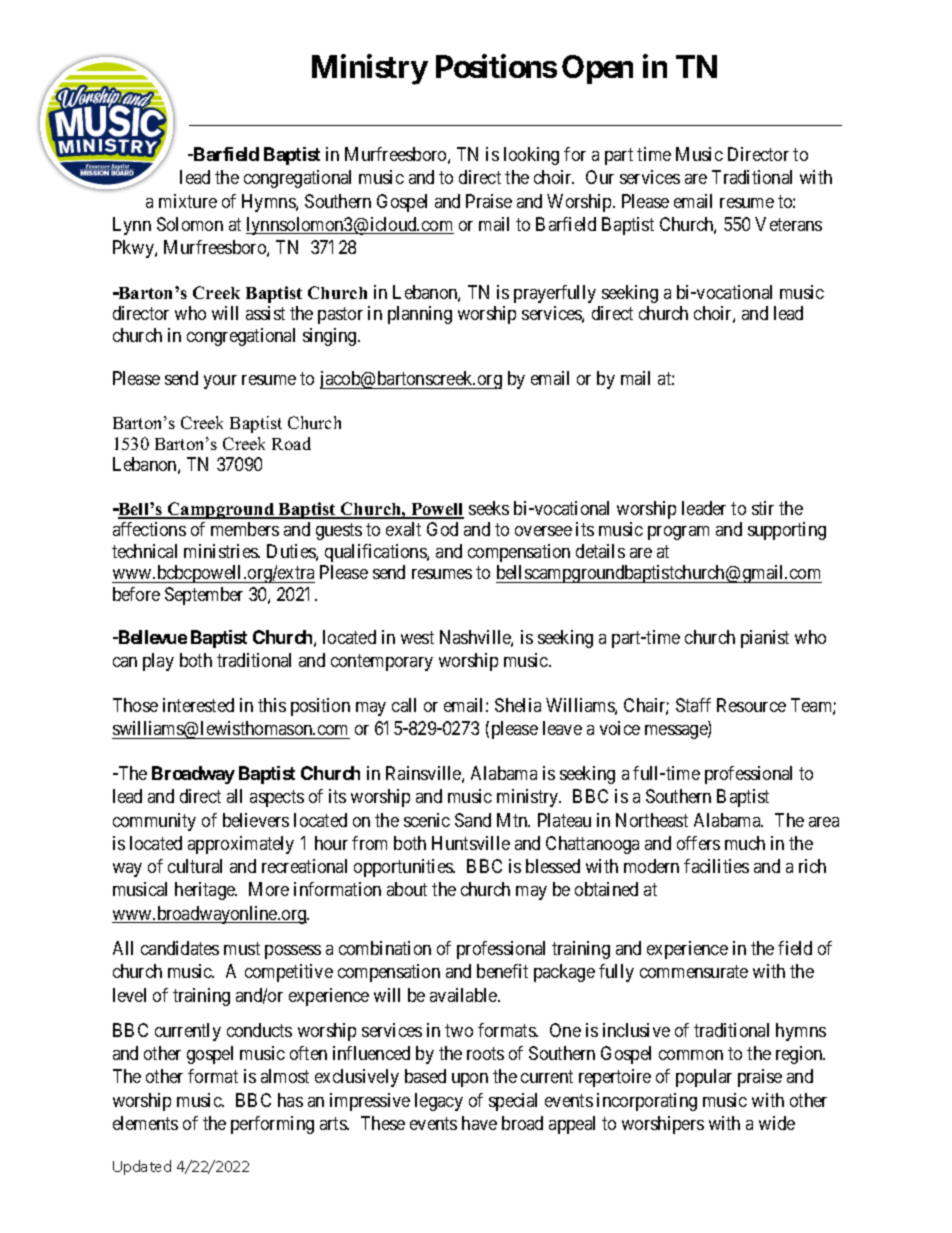  What do you see at coordinates (531, 156) in the screenshot?
I see `looking` at bounding box center [531, 156].
